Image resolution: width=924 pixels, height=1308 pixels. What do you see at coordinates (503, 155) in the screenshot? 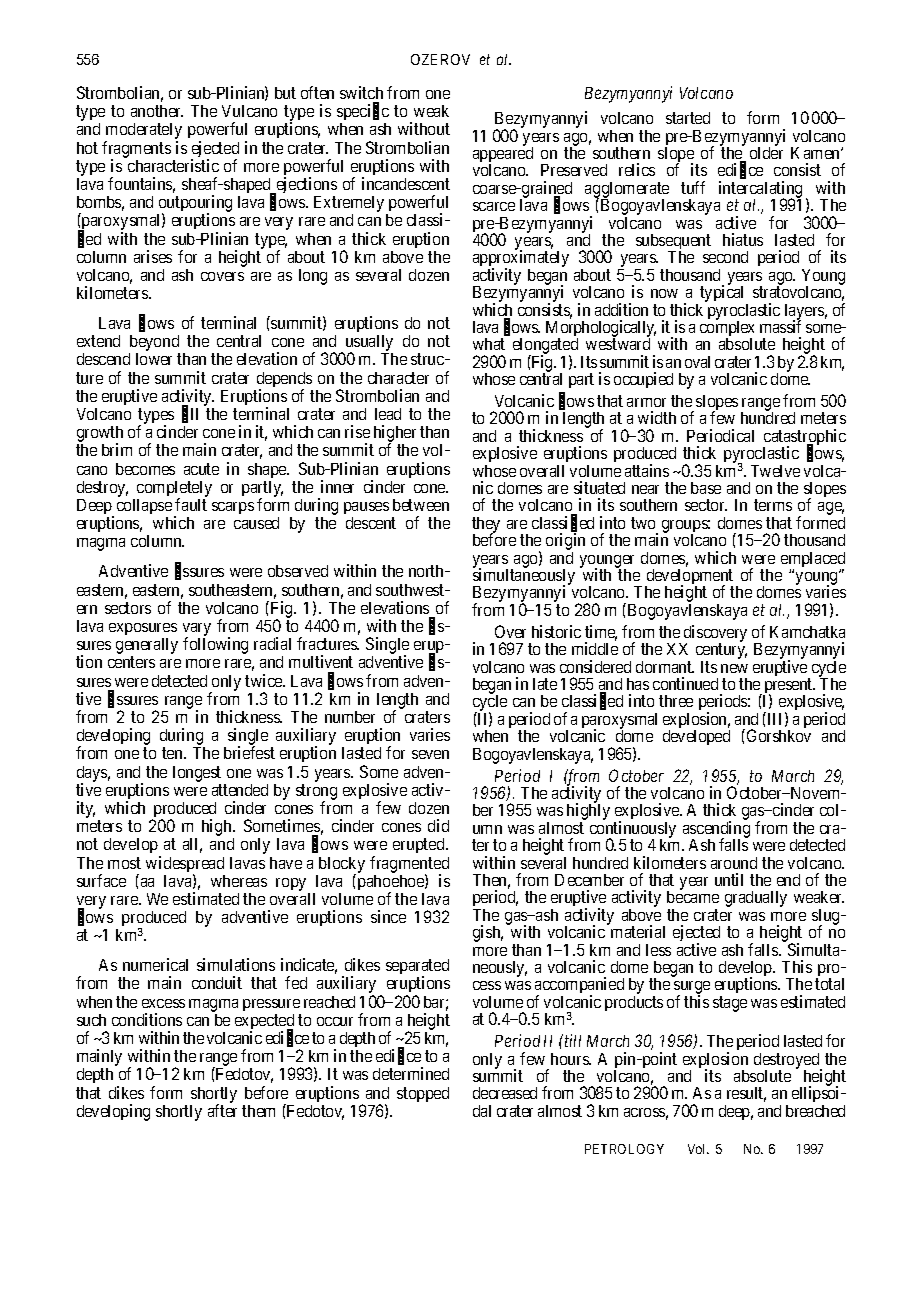
I see `appeared` at bounding box center [503, 155].
